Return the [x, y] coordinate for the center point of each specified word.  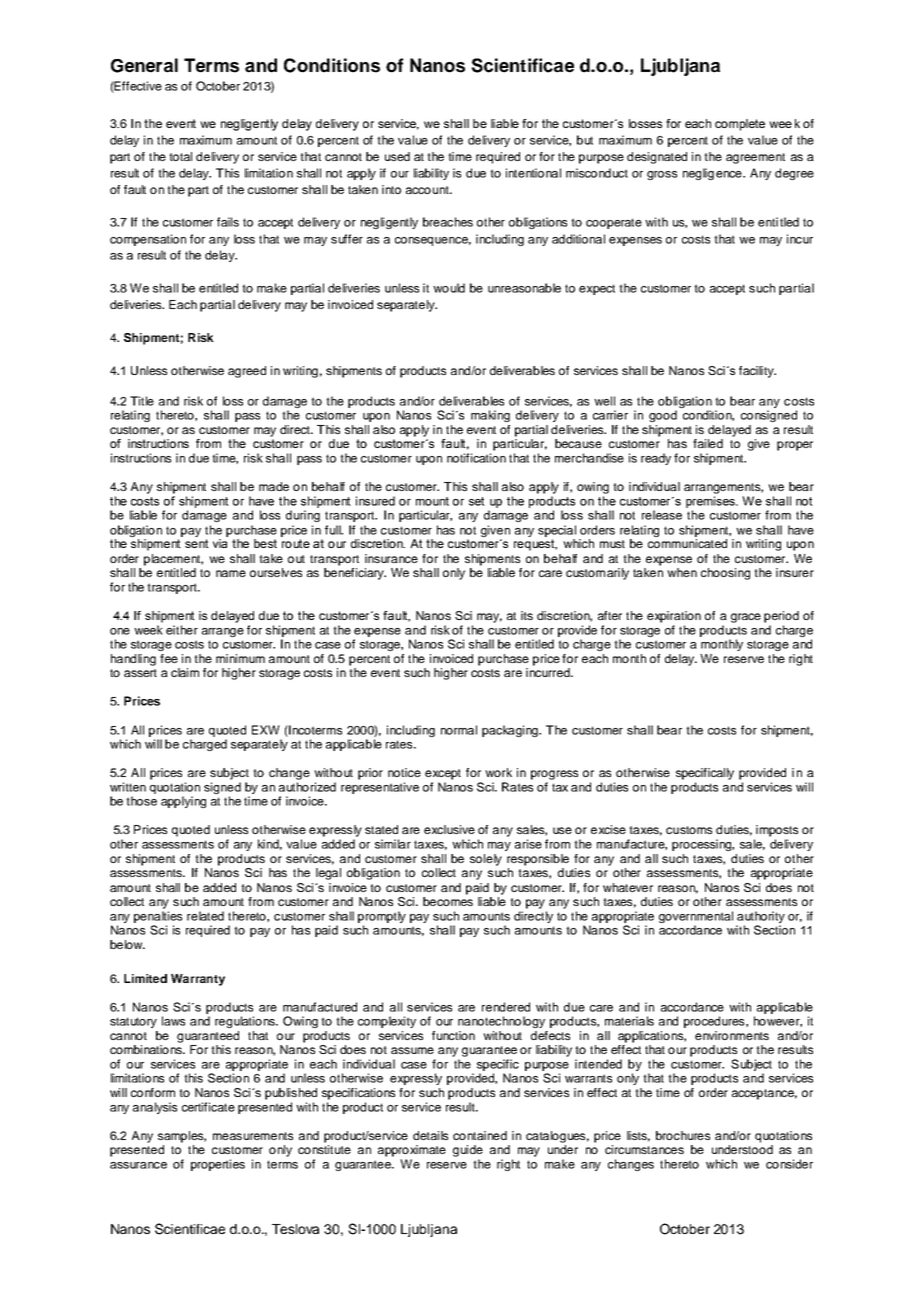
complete [740, 125]
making [490, 416]
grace [746, 618]
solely [486, 860]
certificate [208, 1107]
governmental [696, 917]
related [205, 916]
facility [757, 372]
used [397, 156]
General [144, 65]
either [182, 630]
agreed [247, 372]
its [527, 615]
